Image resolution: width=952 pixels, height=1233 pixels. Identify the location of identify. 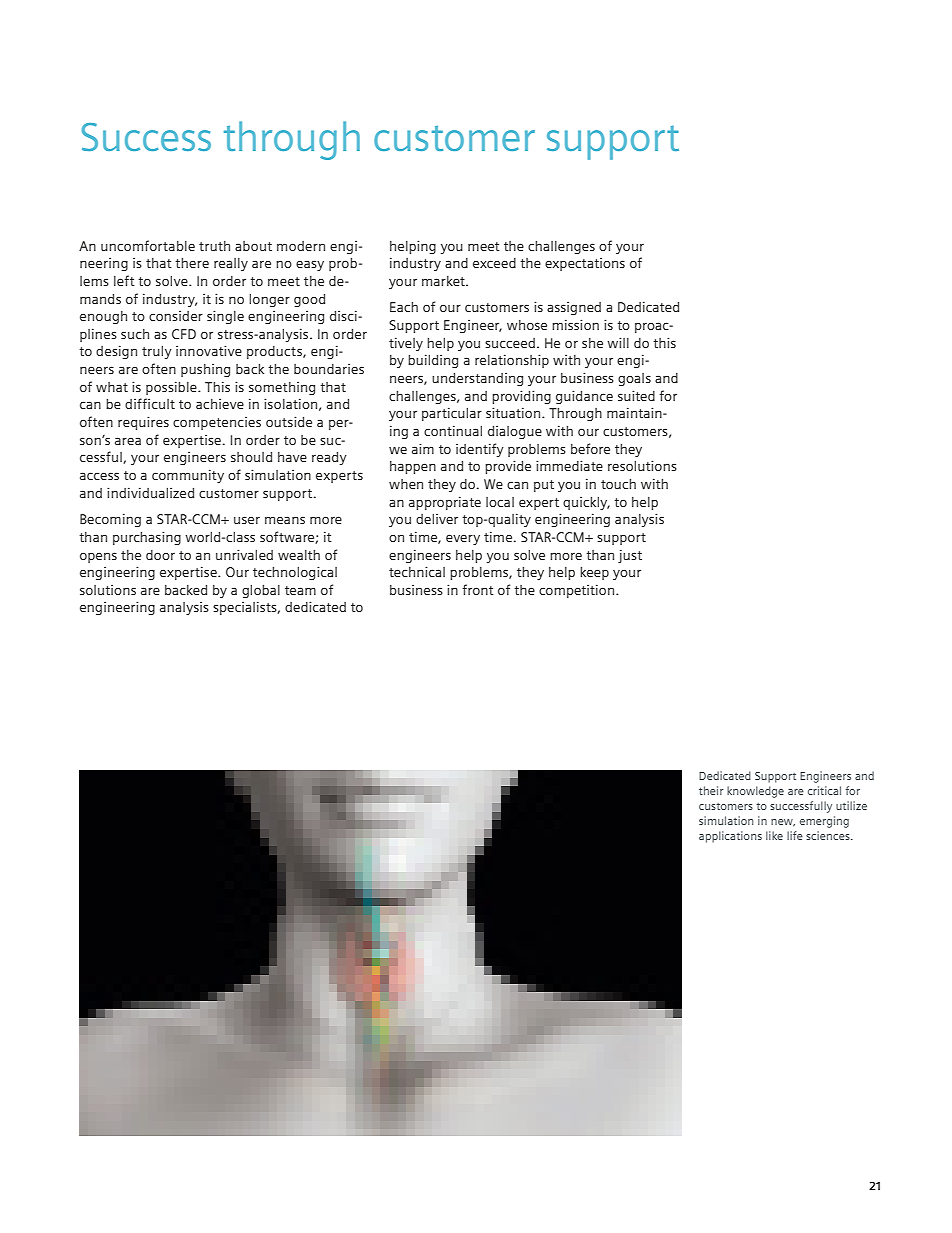
(480, 450).
